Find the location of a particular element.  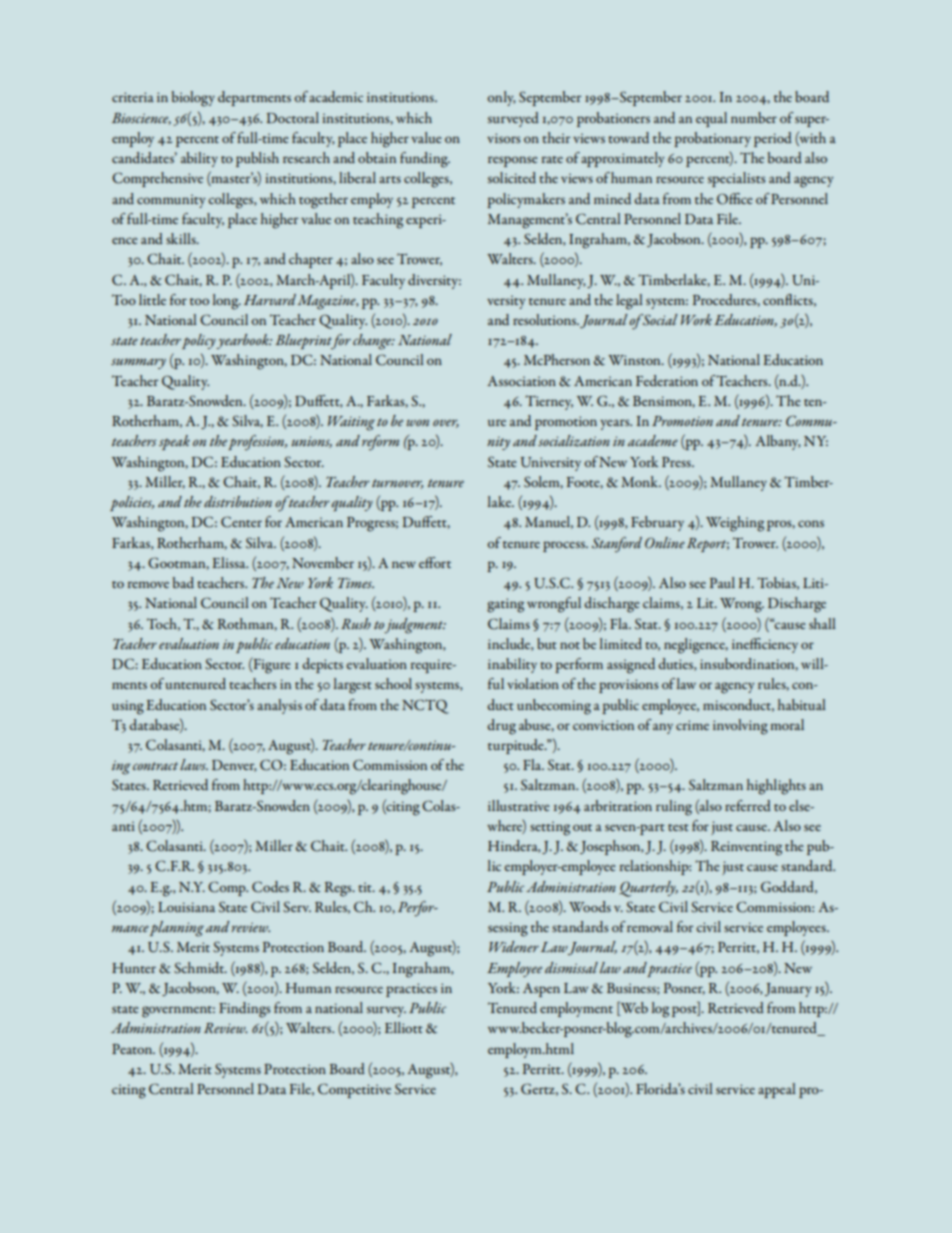

Albany is located at coordinates (778, 442).
